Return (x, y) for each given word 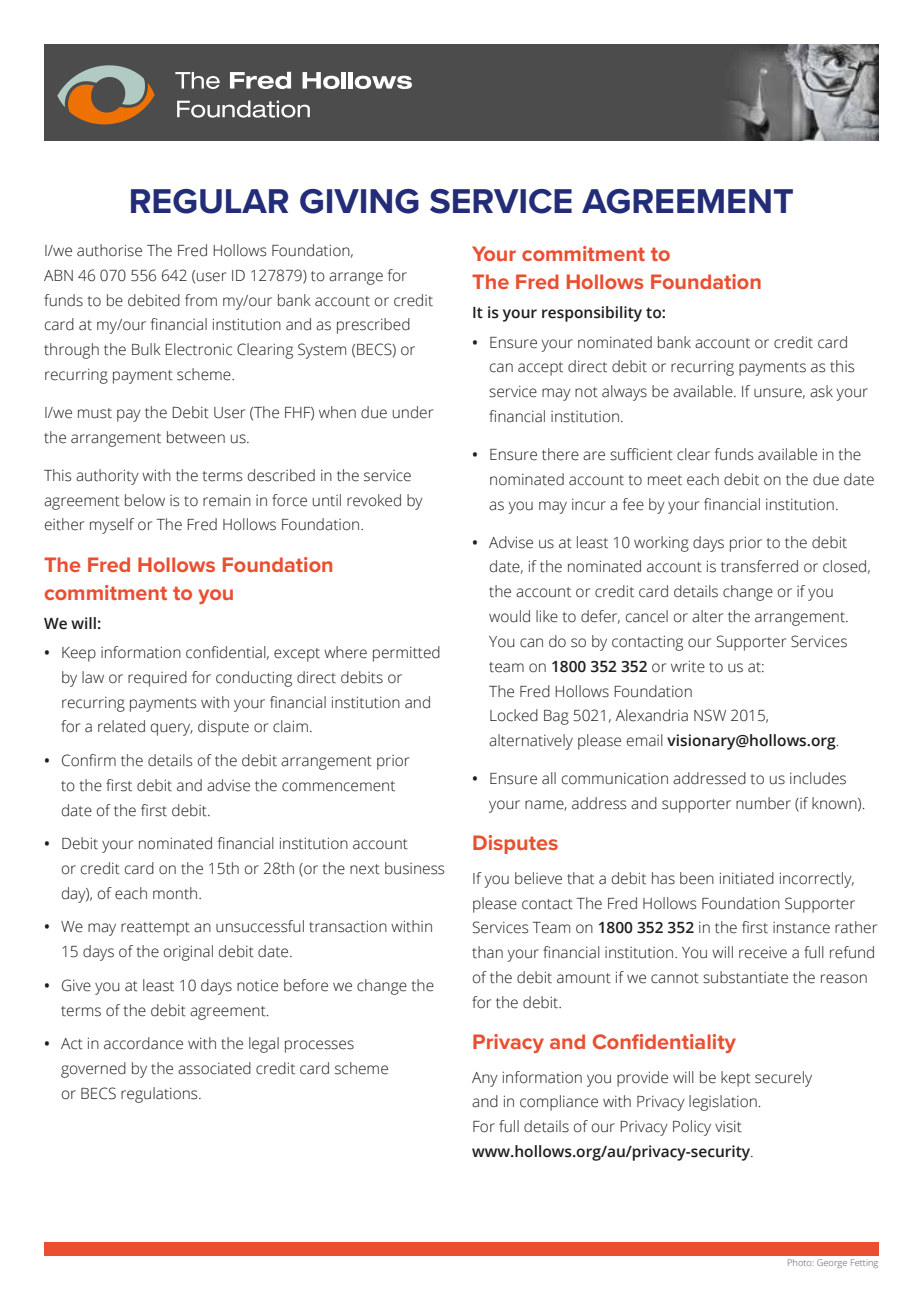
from (201, 300)
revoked (374, 500)
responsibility (592, 314)
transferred (759, 566)
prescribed (373, 326)
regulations (160, 1095)
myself (112, 526)
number (763, 803)
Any (485, 1079)
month (176, 893)
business (414, 868)
